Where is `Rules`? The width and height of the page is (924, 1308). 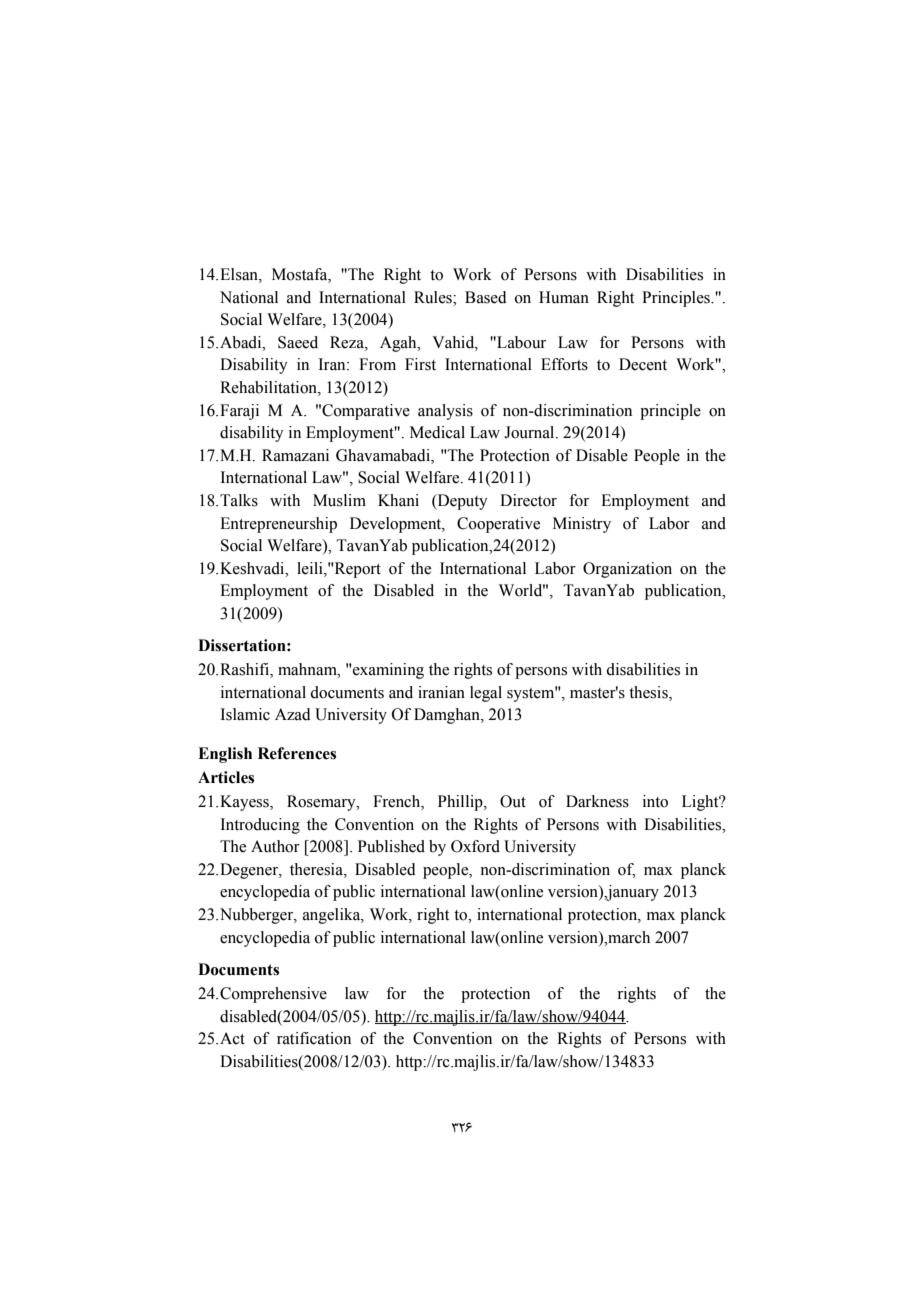
Rules is located at coordinates (434, 297).
